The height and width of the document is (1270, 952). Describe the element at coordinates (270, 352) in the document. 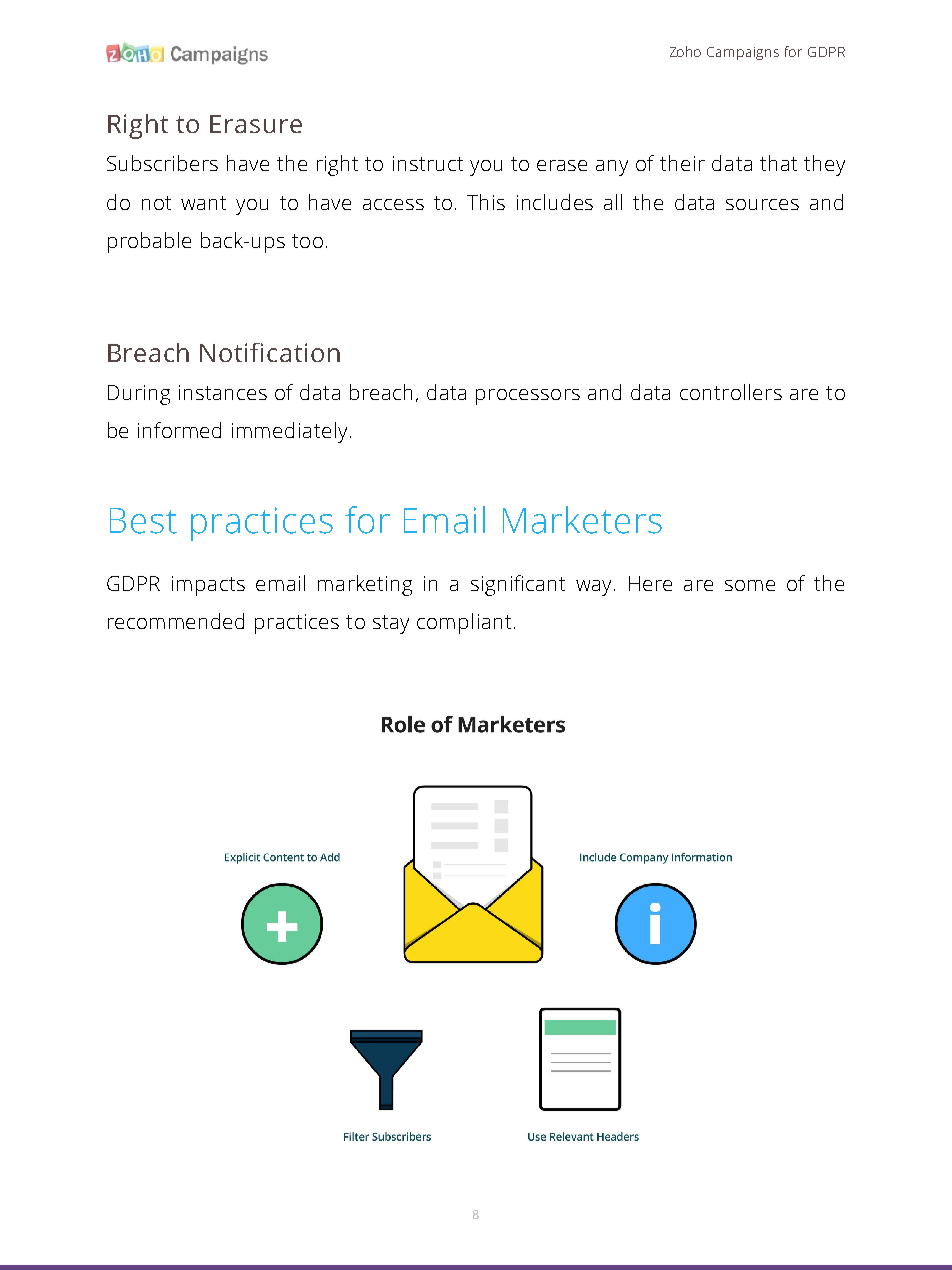

I see `Notification` at that location.
